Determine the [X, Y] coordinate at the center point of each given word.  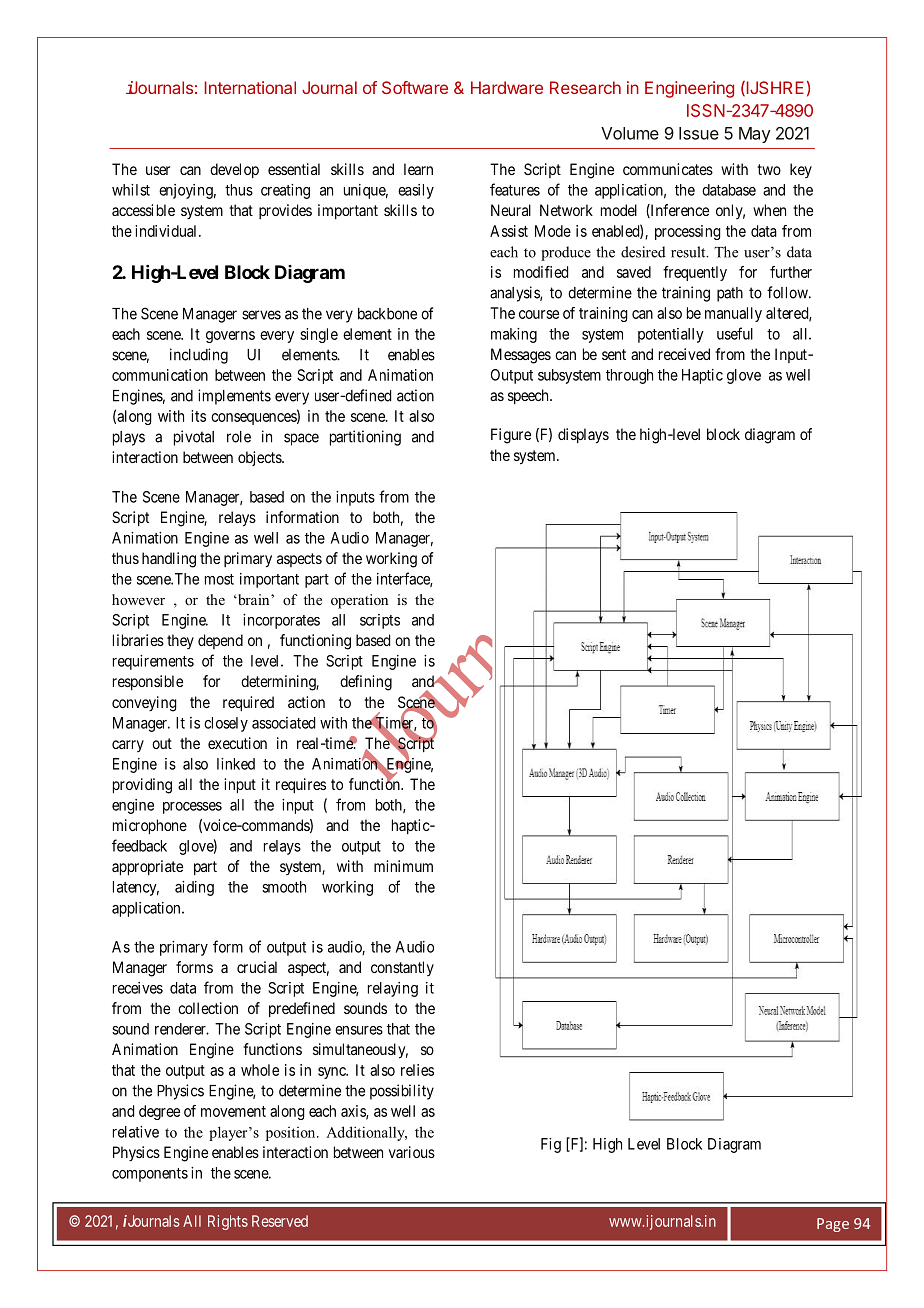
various [412, 1152]
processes [192, 808]
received [684, 354]
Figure [511, 436]
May [755, 135]
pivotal [194, 438]
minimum [403, 866]
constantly [402, 968]
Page [833, 1225]
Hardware [507, 87]
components [150, 1175]
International [250, 87]
